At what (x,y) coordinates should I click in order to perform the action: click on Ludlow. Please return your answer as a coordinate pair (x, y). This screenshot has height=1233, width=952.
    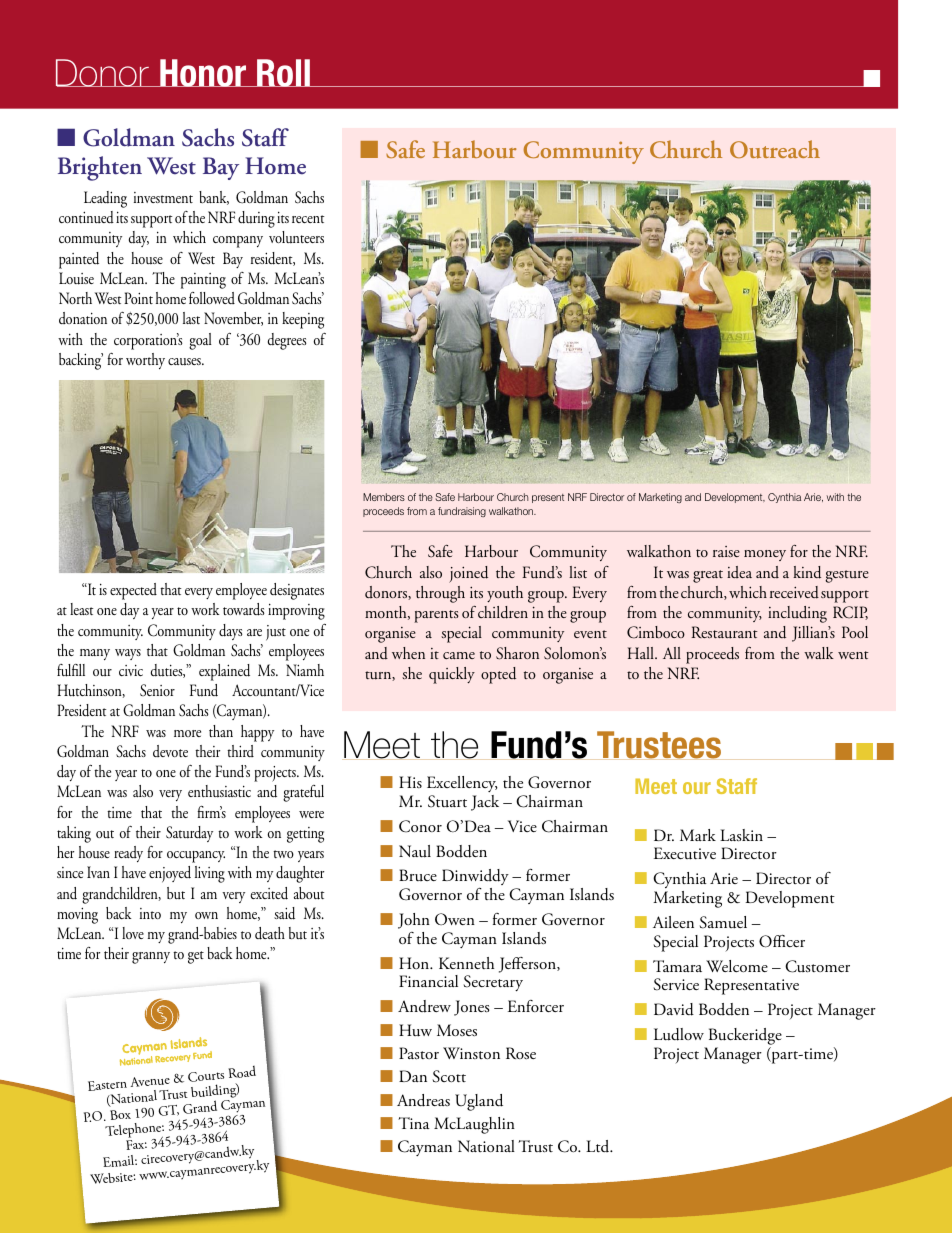
    Looking at the image, I should click on (679, 1034).
